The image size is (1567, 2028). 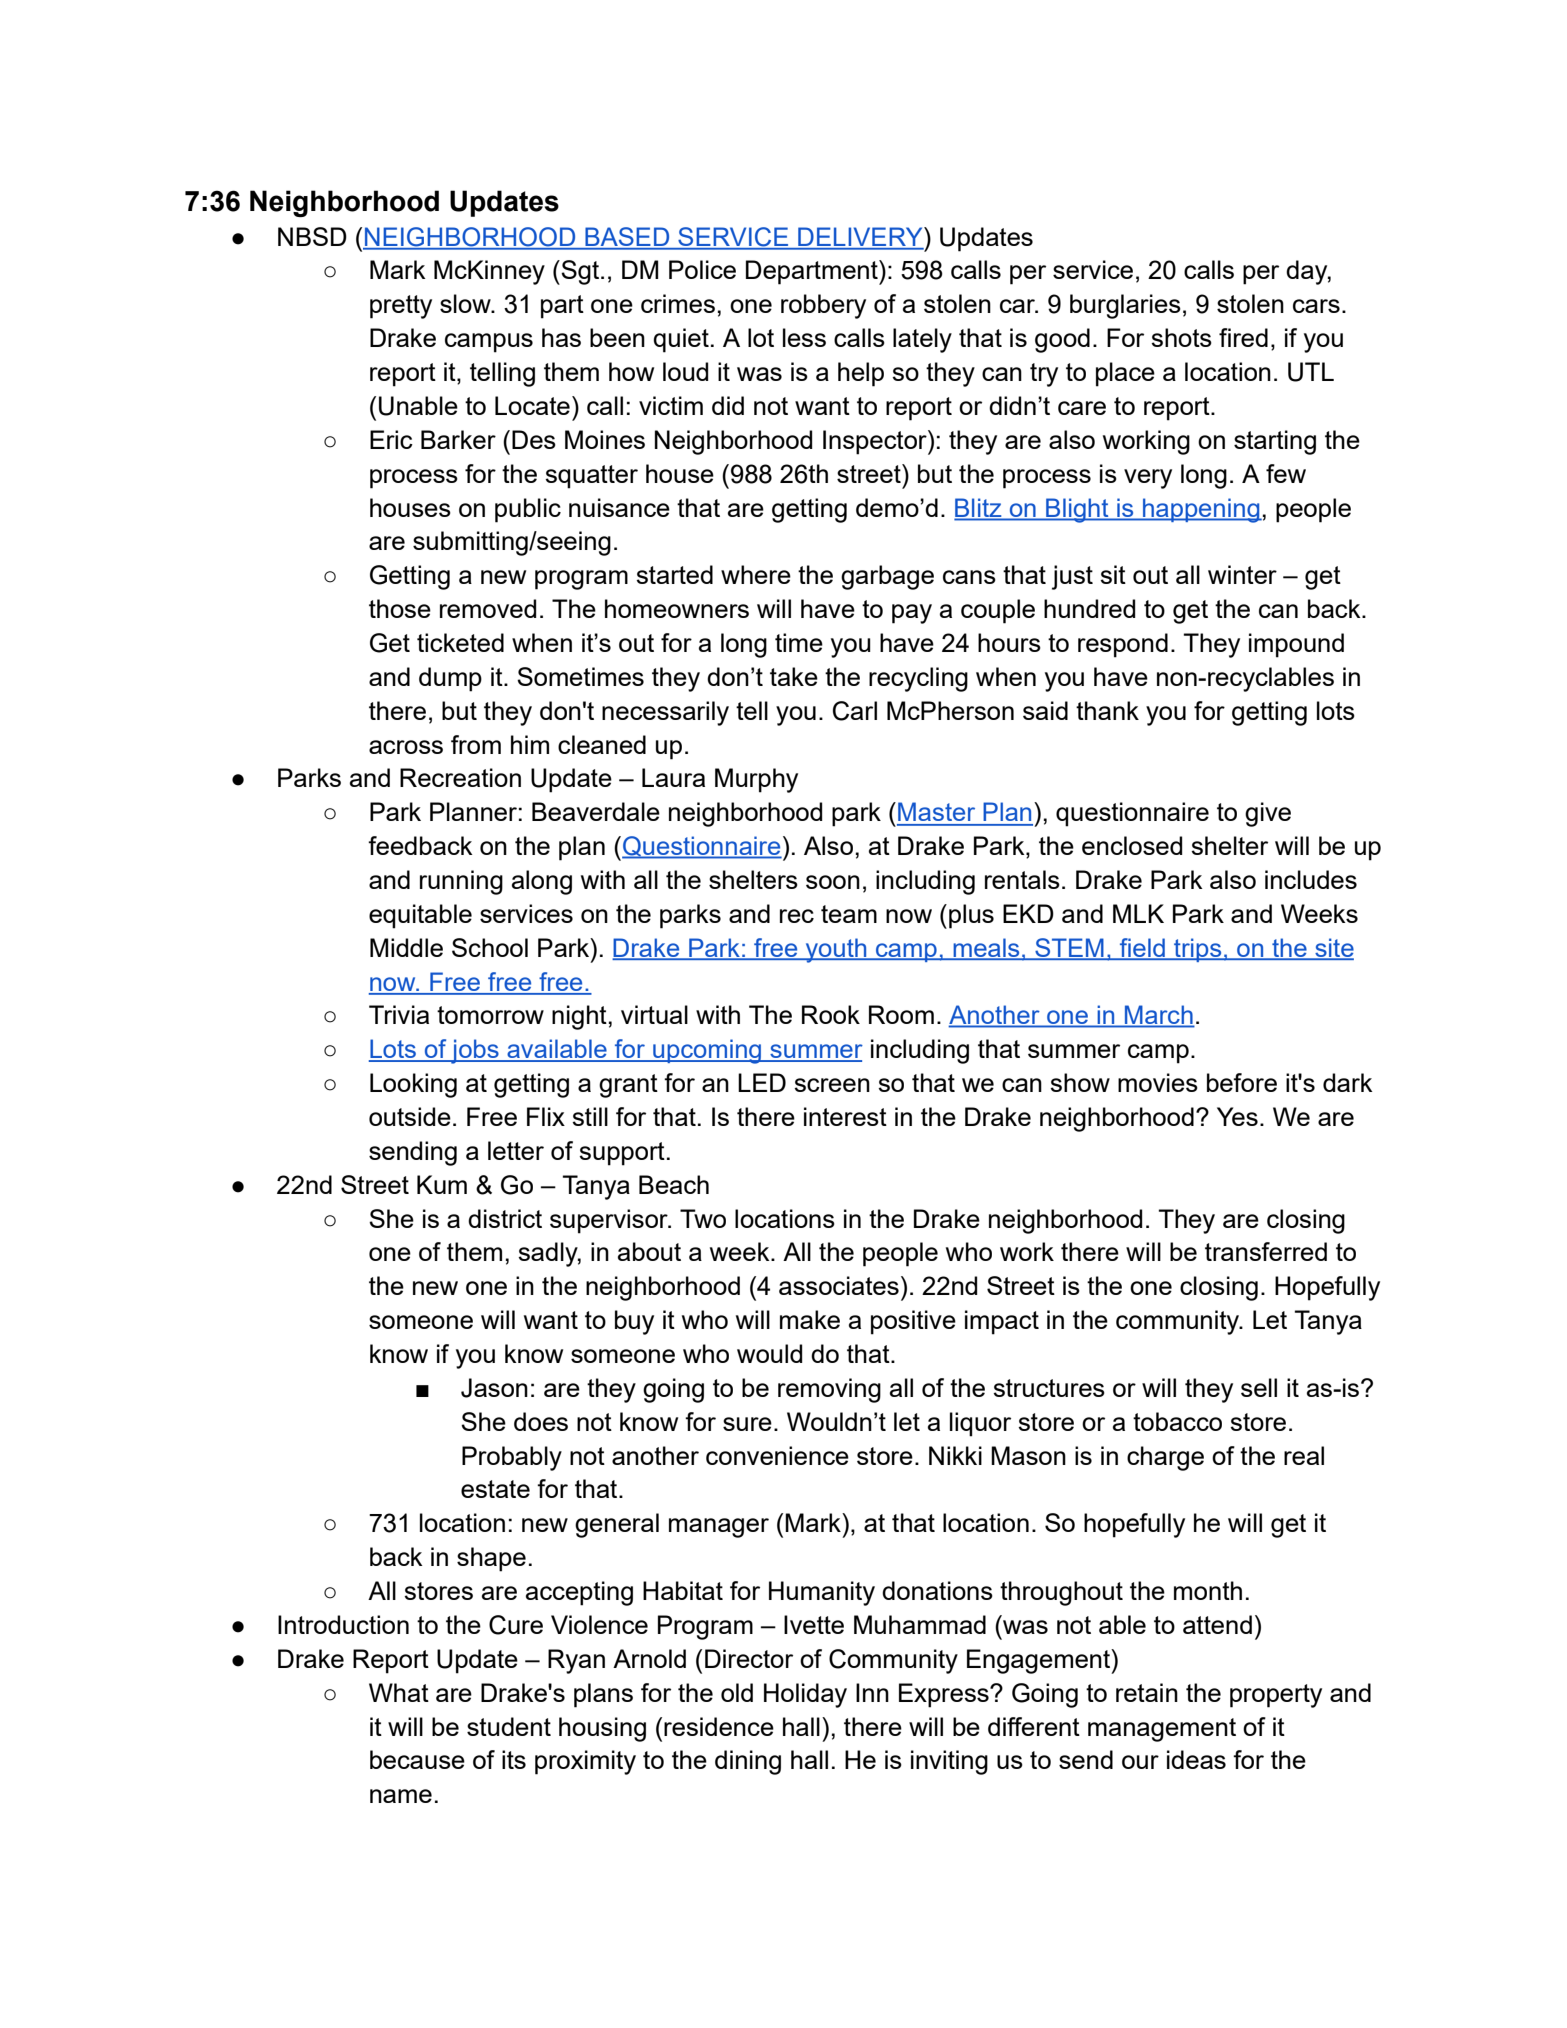 What do you see at coordinates (1165, 1458) in the document?
I see `charge` at bounding box center [1165, 1458].
